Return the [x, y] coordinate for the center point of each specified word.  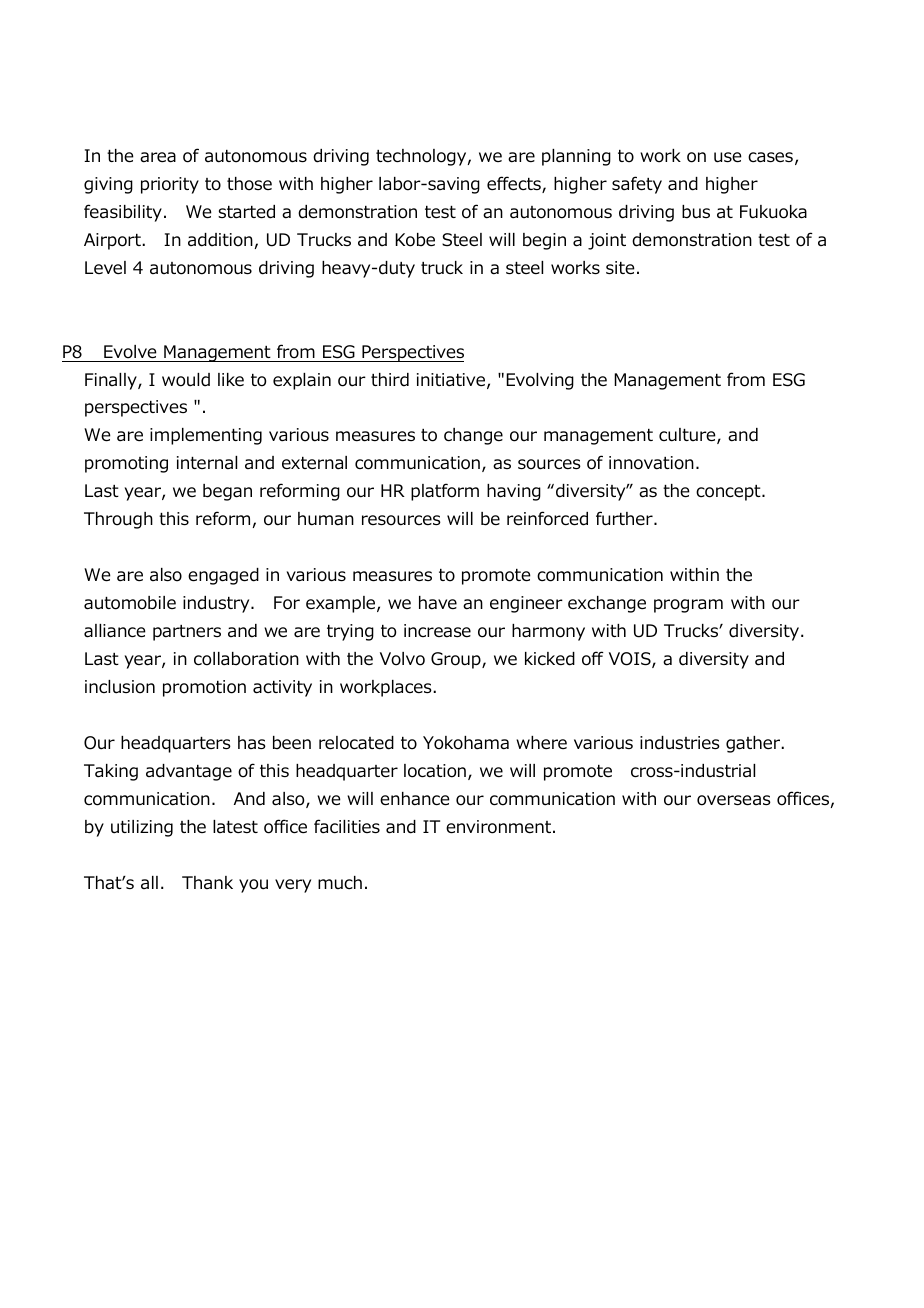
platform [445, 492]
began [227, 492]
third [390, 380]
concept [729, 493]
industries [680, 743]
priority [170, 185]
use [728, 157]
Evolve [130, 352]
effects [515, 184]
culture [688, 436]
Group [457, 660]
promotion [204, 688]
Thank [207, 882]
